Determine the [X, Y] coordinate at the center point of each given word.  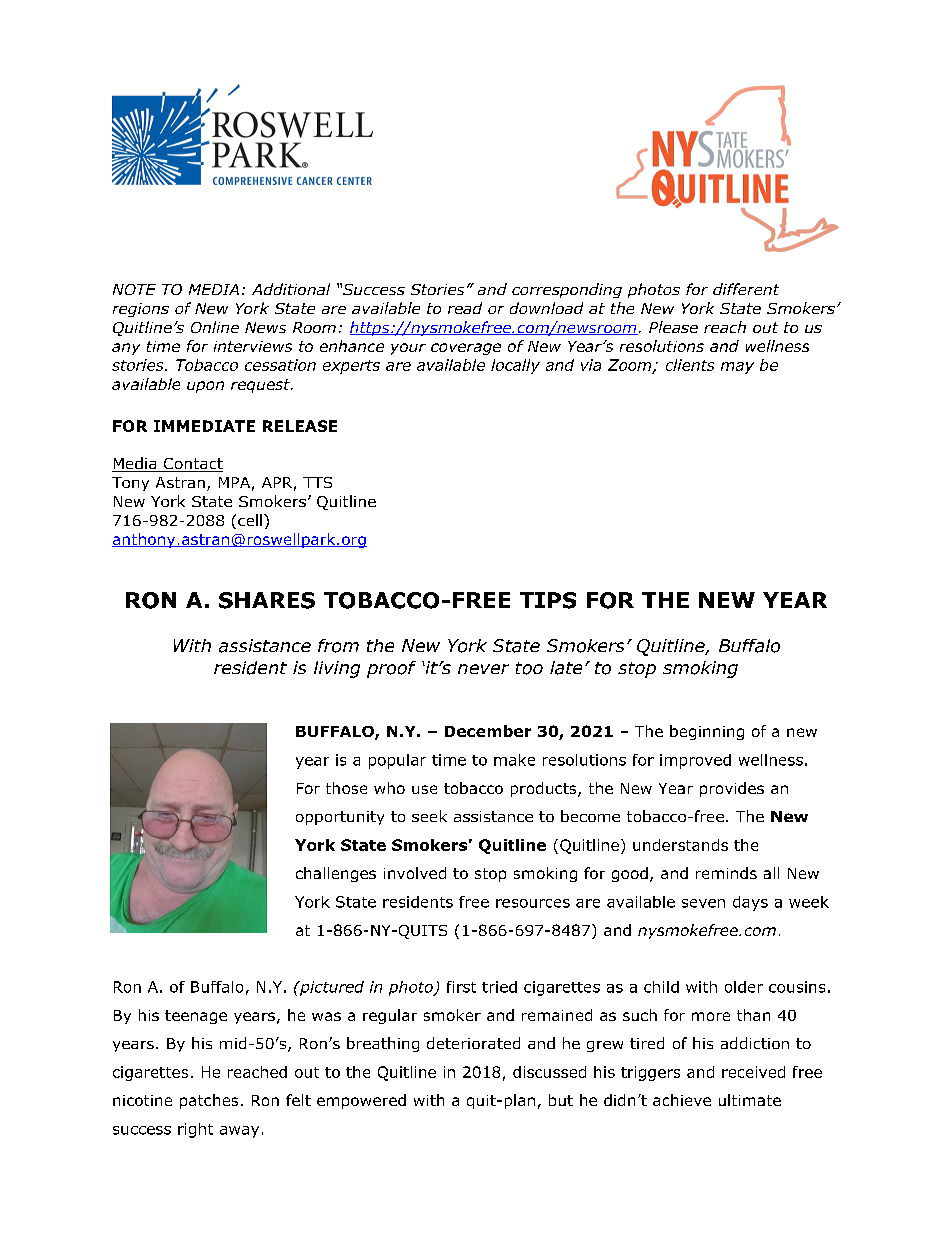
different [746, 289]
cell [250, 520]
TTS [317, 482]
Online [215, 327]
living [337, 669]
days [750, 903]
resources [533, 903]
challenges [336, 874]
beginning [707, 732]
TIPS [548, 600]
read [465, 308]
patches [209, 1101]
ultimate [750, 1100]
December [488, 731]
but [561, 1100]
